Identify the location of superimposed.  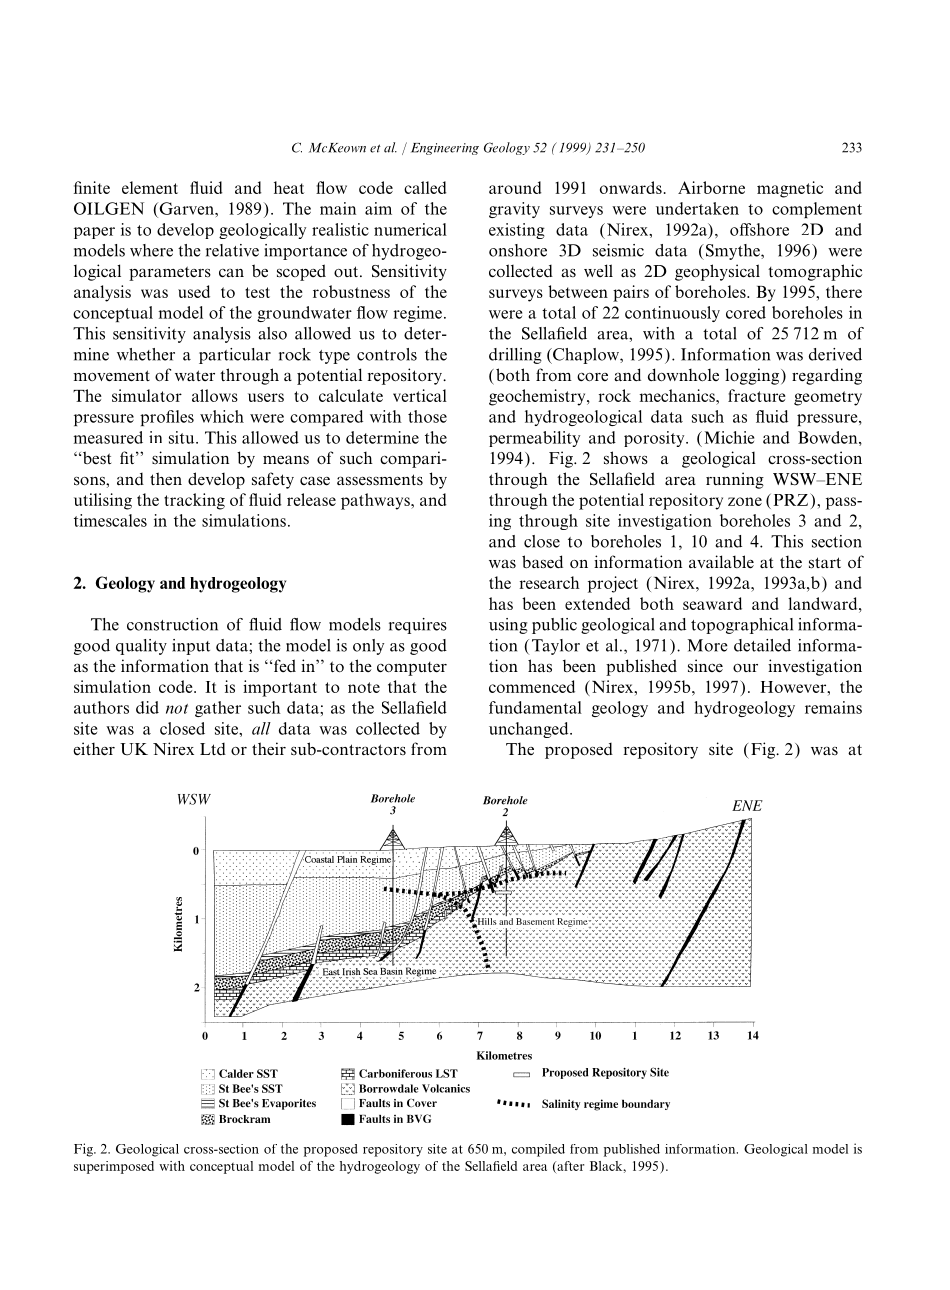
(114, 1167).
